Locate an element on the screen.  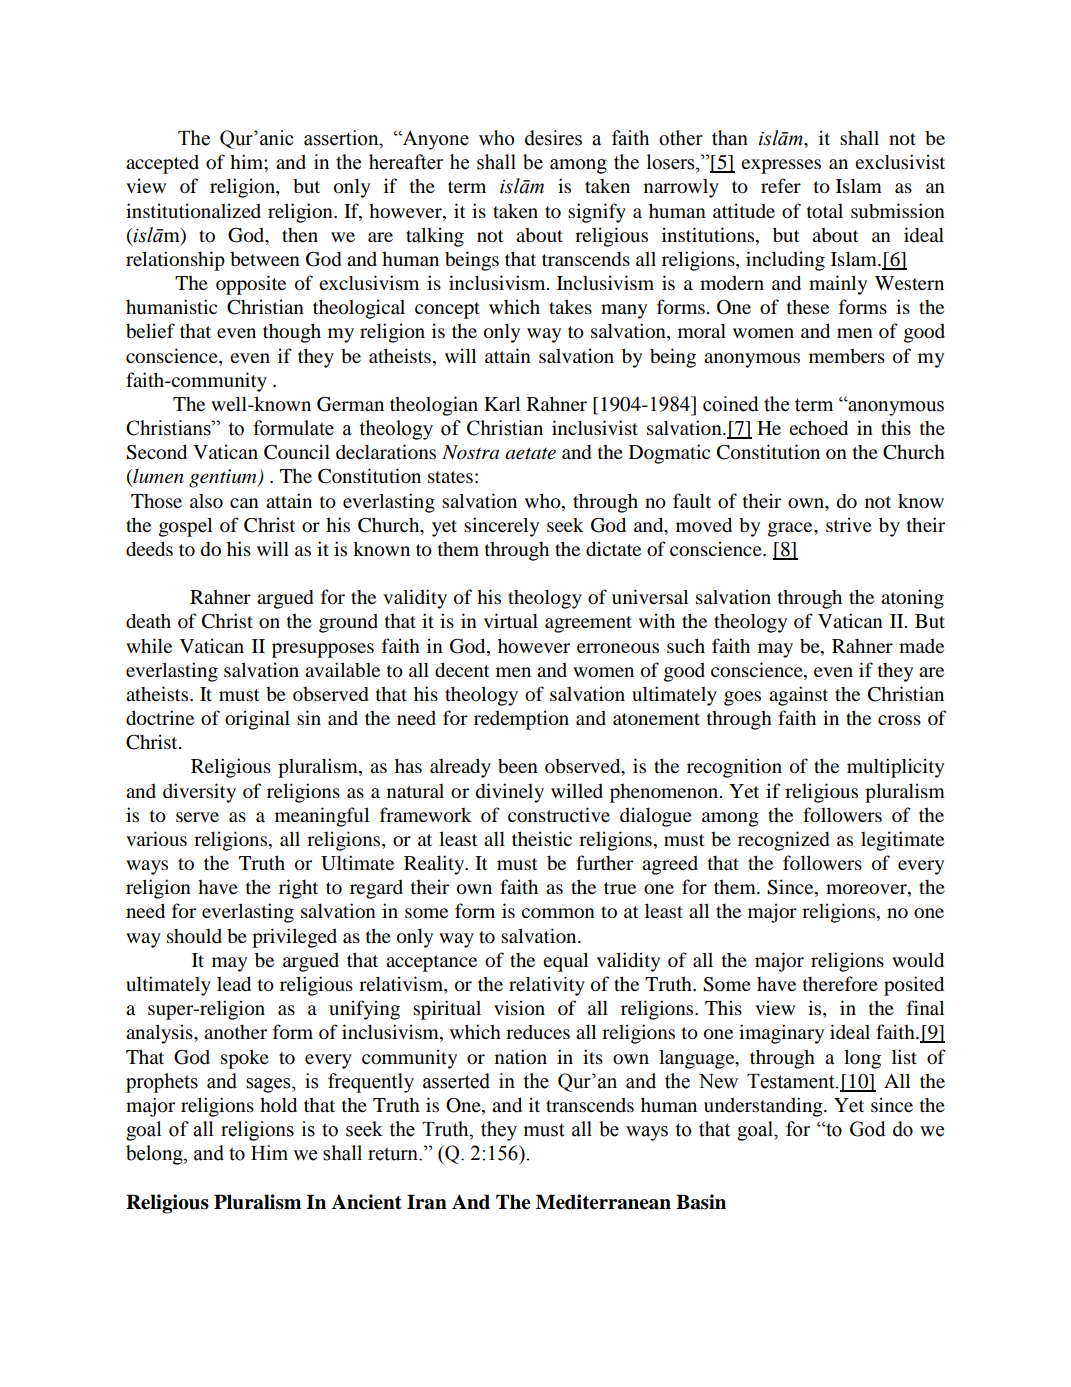
desires is located at coordinates (553, 138).
